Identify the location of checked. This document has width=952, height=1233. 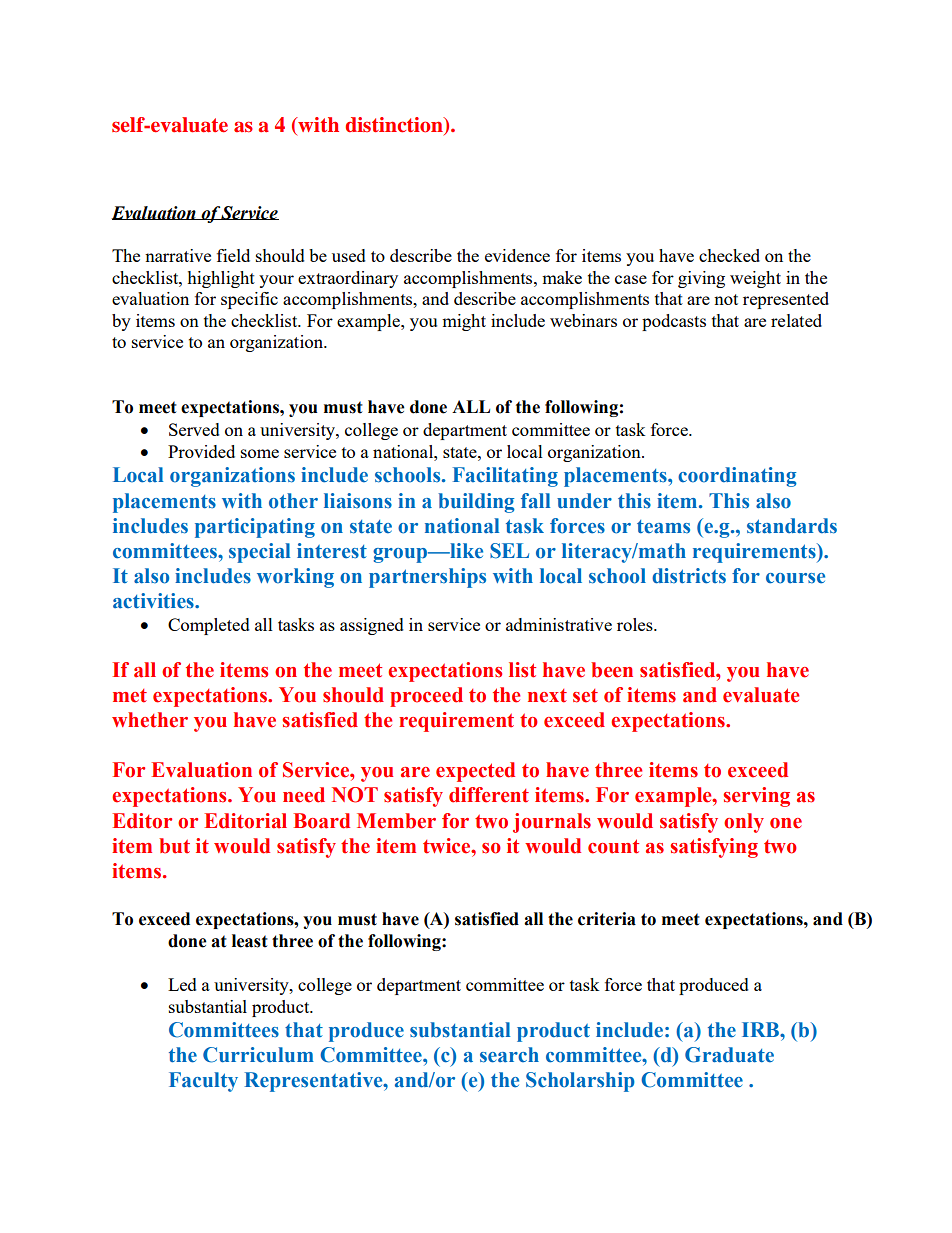
(729, 255).
